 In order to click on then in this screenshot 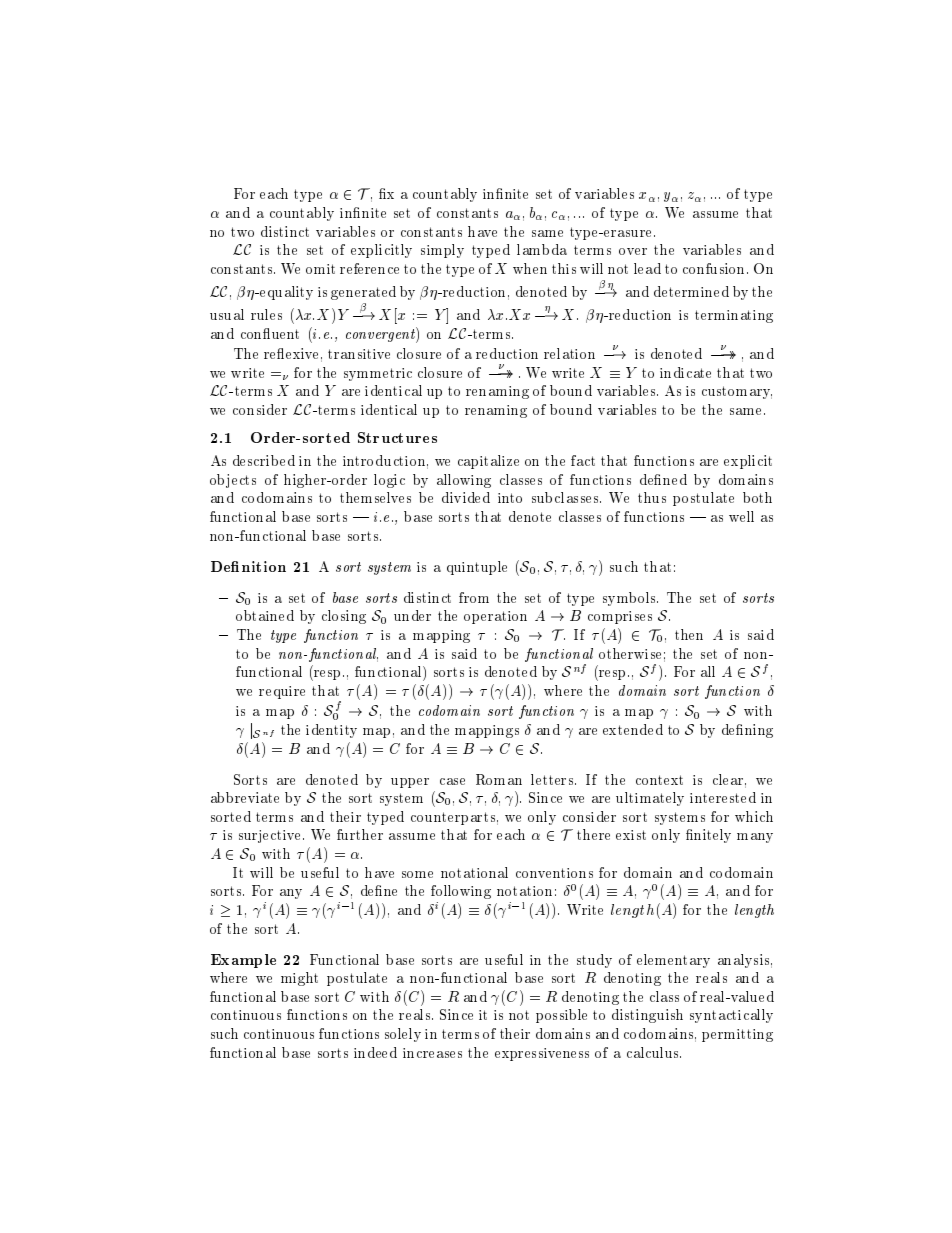, I will do `click(689, 634)`.
